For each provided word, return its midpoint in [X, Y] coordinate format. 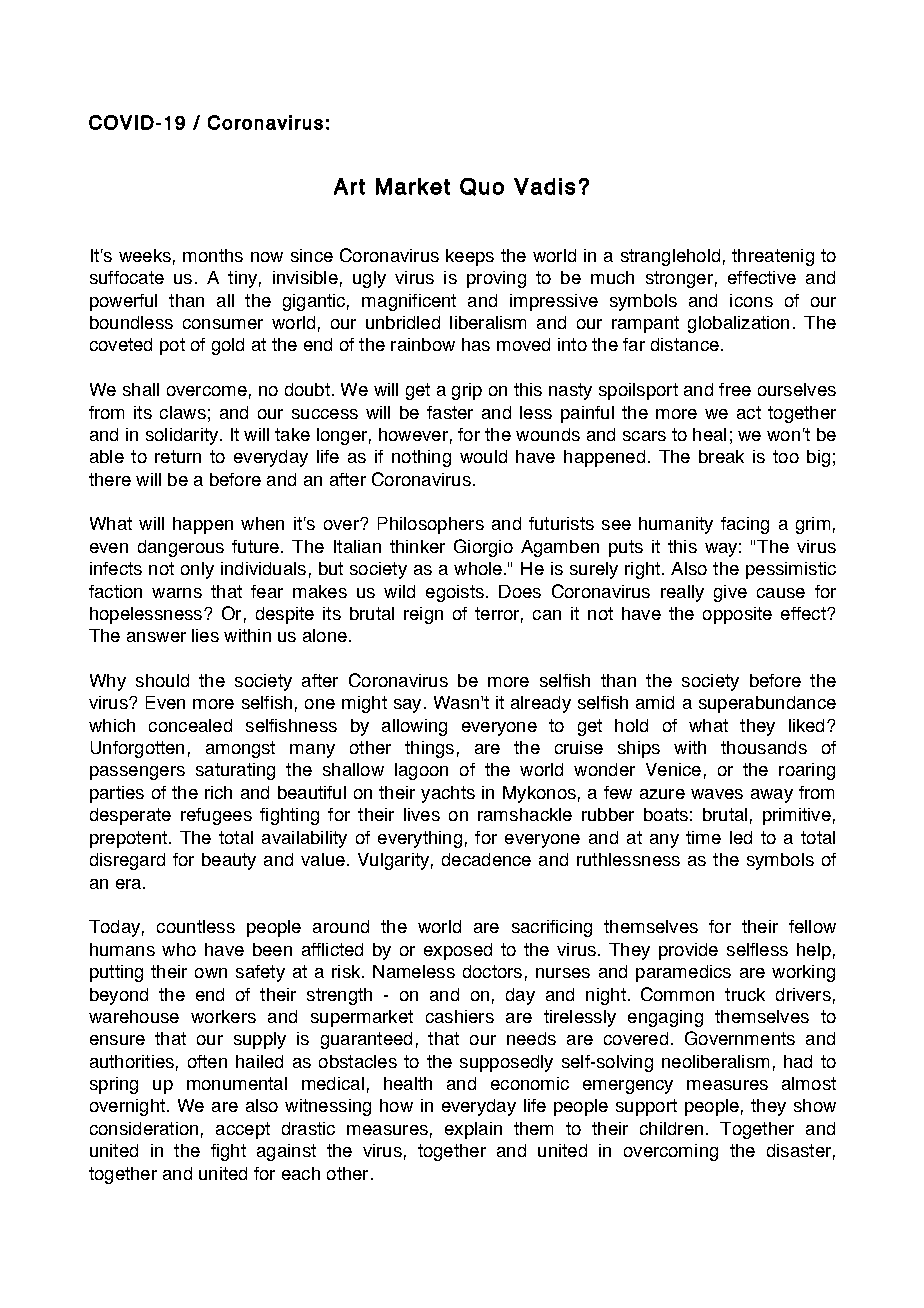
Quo [482, 187]
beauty [229, 861]
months [213, 255]
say [407, 706]
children [671, 1128]
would [483, 456]
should [162, 680]
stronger [679, 279]
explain [473, 1130]
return [178, 456]
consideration [144, 1128]
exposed [458, 951]
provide [688, 951]
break [721, 456]
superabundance [767, 704]
